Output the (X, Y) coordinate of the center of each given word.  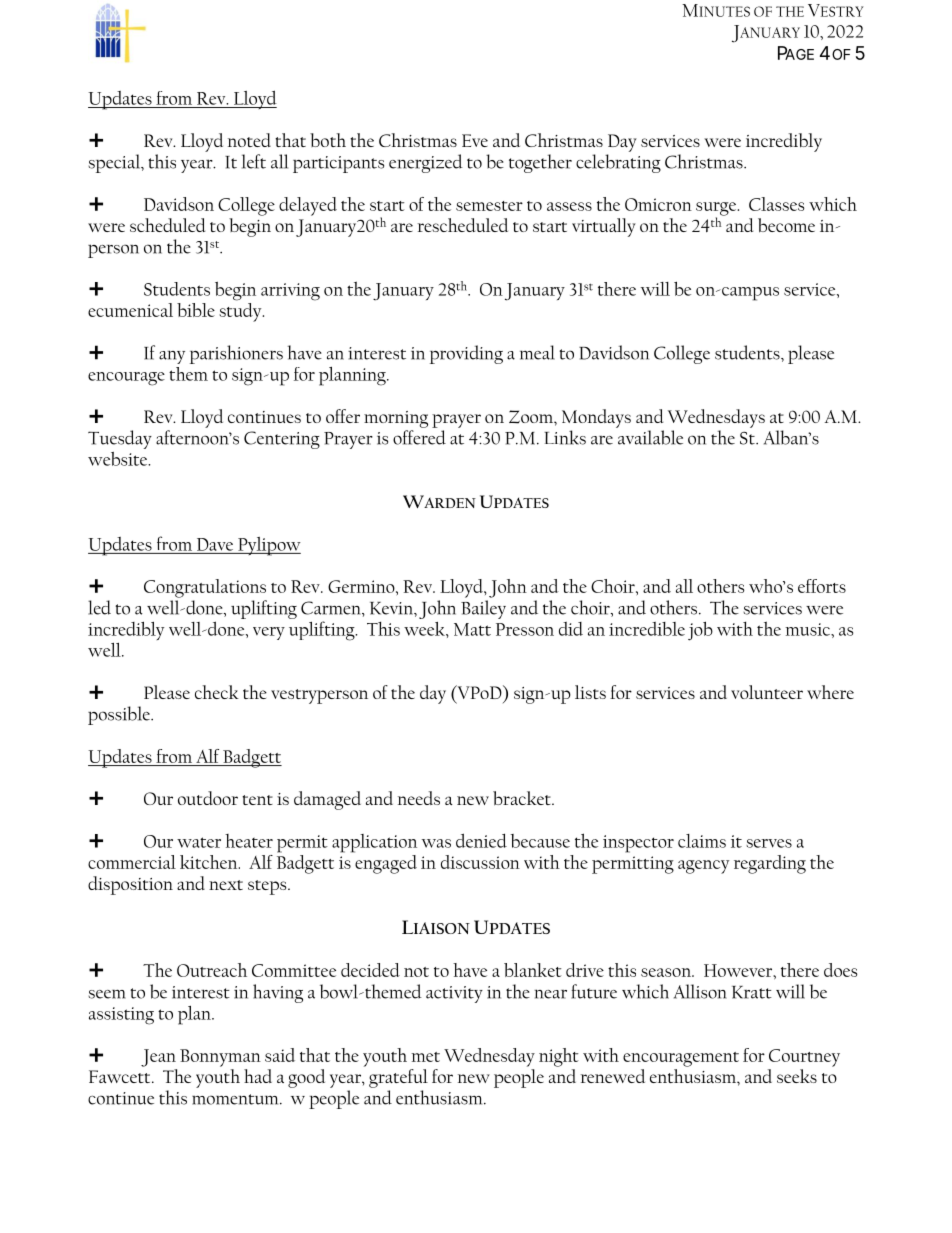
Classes (777, 204)
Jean (158, 1058)
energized (426, 163)
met (425, 1057)
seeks (797, 1076)
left (254, 161)
